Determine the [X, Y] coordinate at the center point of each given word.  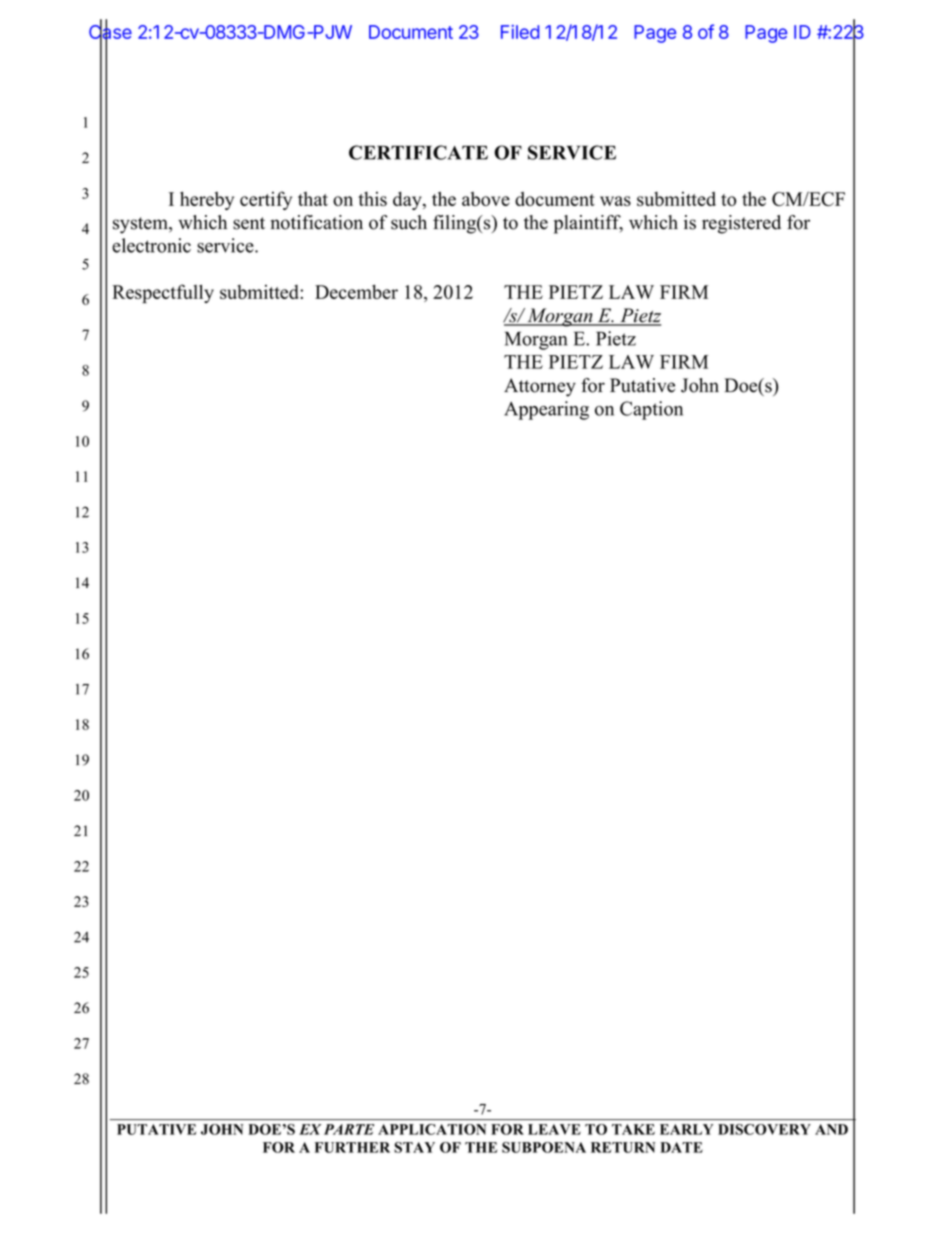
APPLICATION [432, 1129]
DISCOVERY [764, 1129]
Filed [520, 32]
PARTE [349, 1129]
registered [741, 224]
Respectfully [163, 293]
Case [110, 32]
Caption [651, 410]
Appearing [546, 410]
